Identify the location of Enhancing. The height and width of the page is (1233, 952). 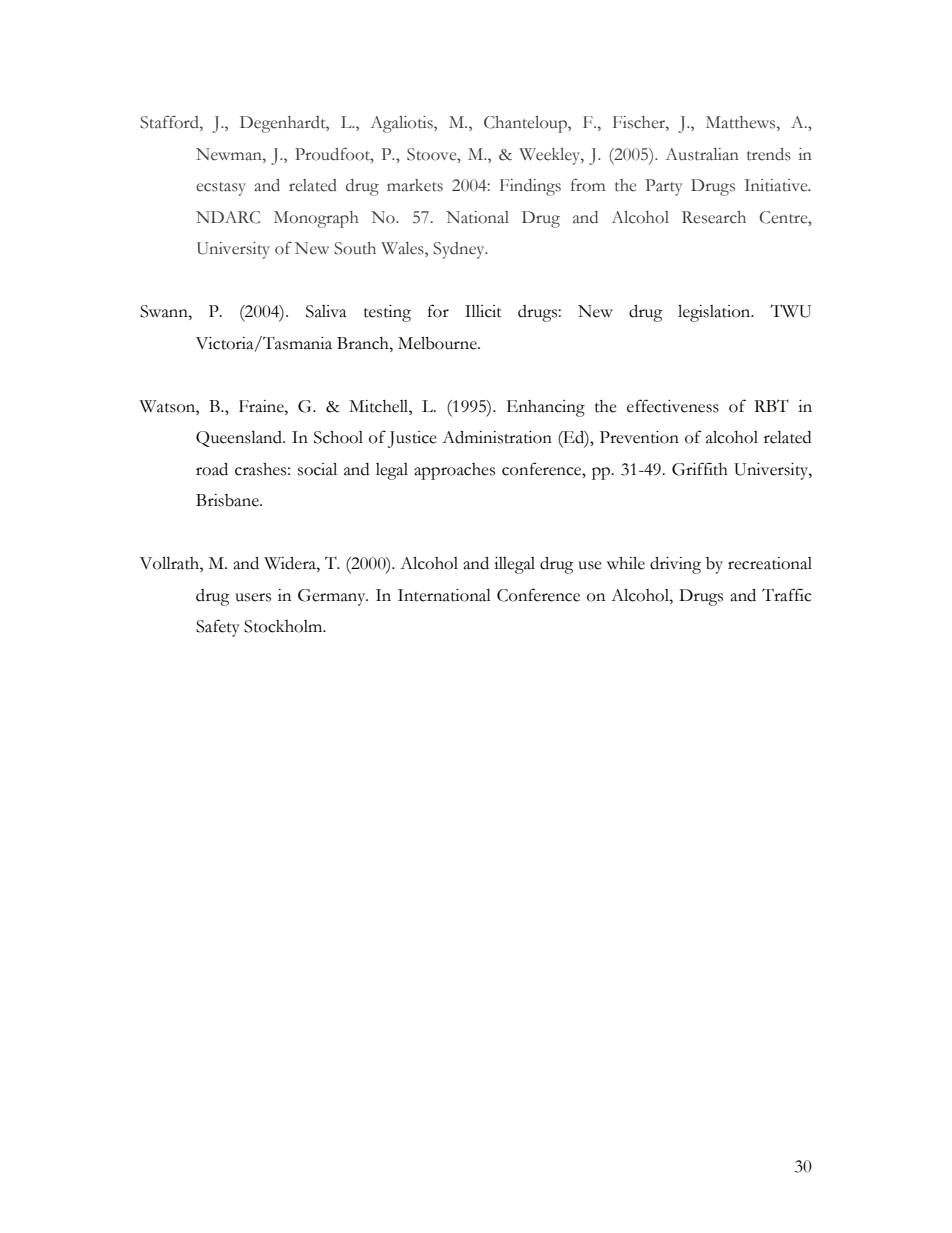
(545, 408).
